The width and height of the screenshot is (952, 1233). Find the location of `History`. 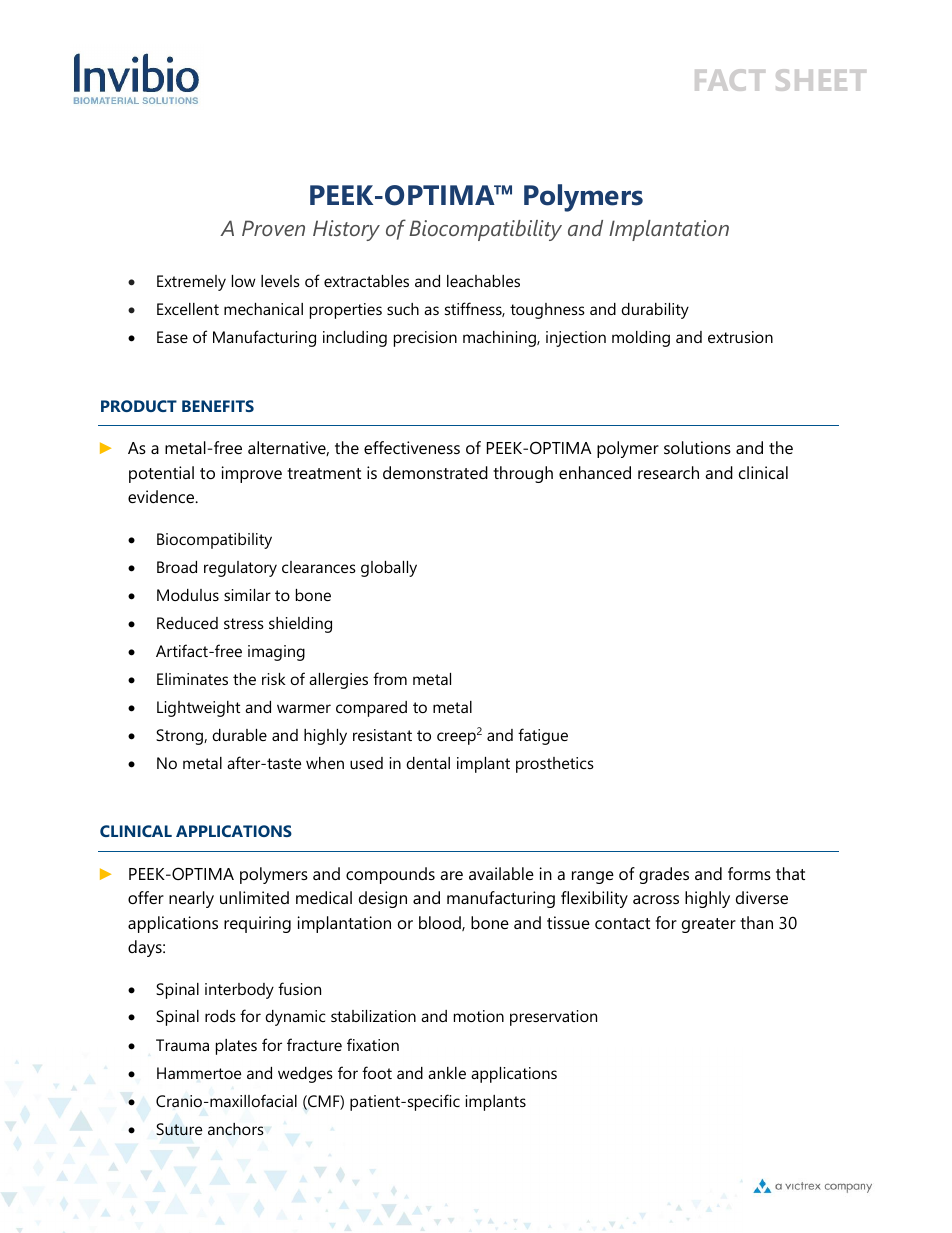

History is located at coordinates (346, 230).
